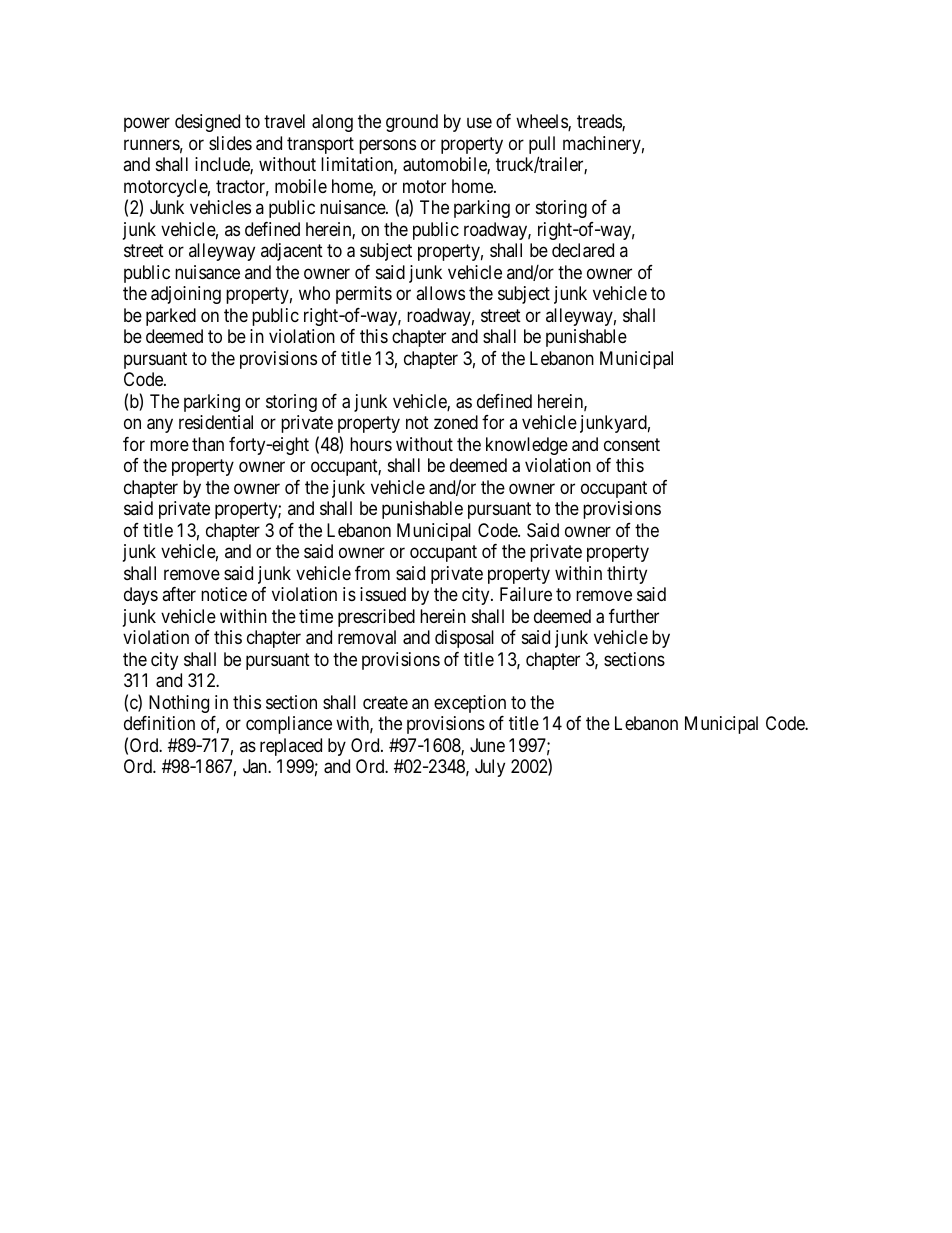 This screenshot has width=952, height=1233. What do you see at coordinates (371, 444) in the screenshot?
I see `hours` at bounding box center [371, 444].
